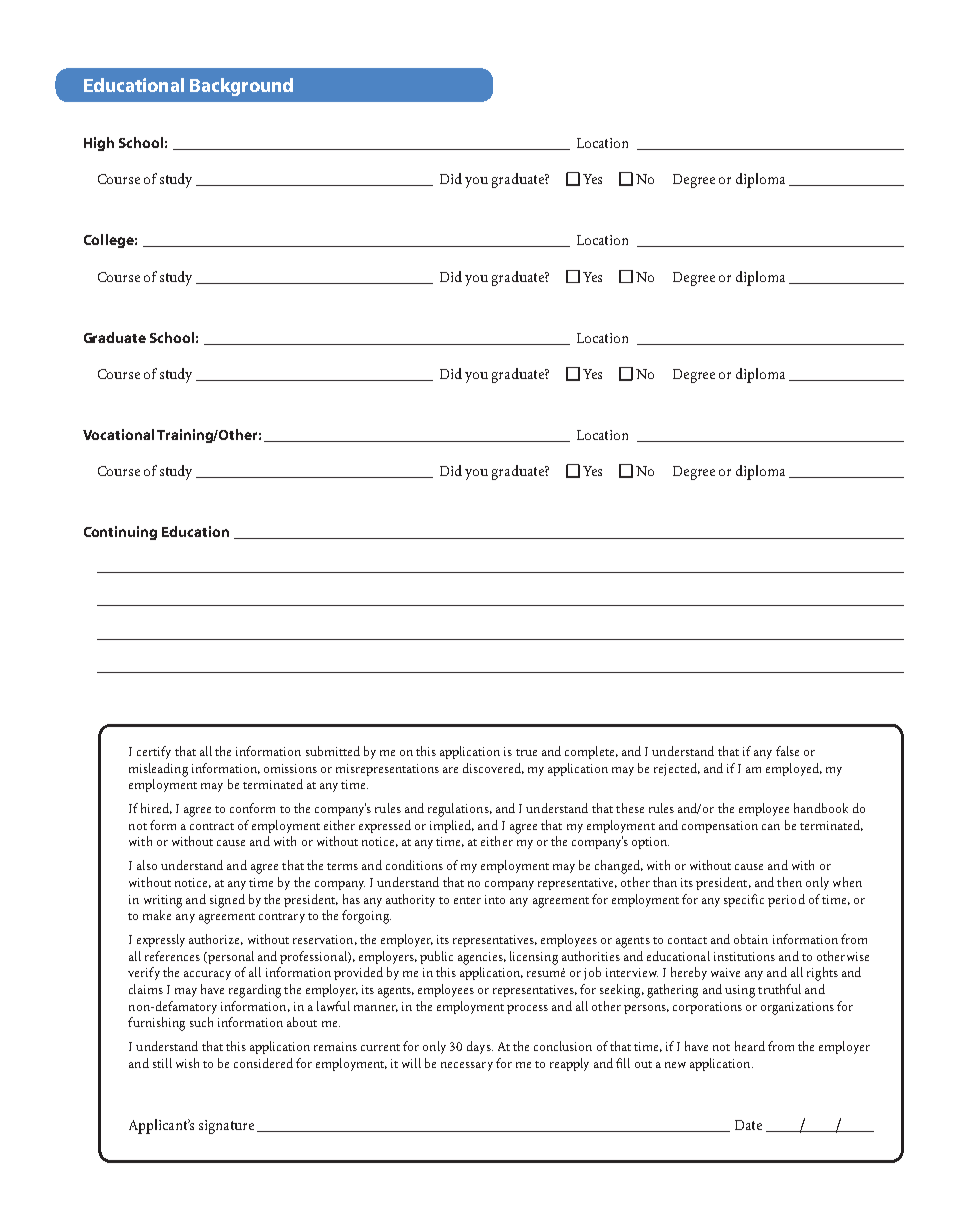  Describe the element at coordinates (821, 808) in the screenshot. I see `handbook` at that location.
